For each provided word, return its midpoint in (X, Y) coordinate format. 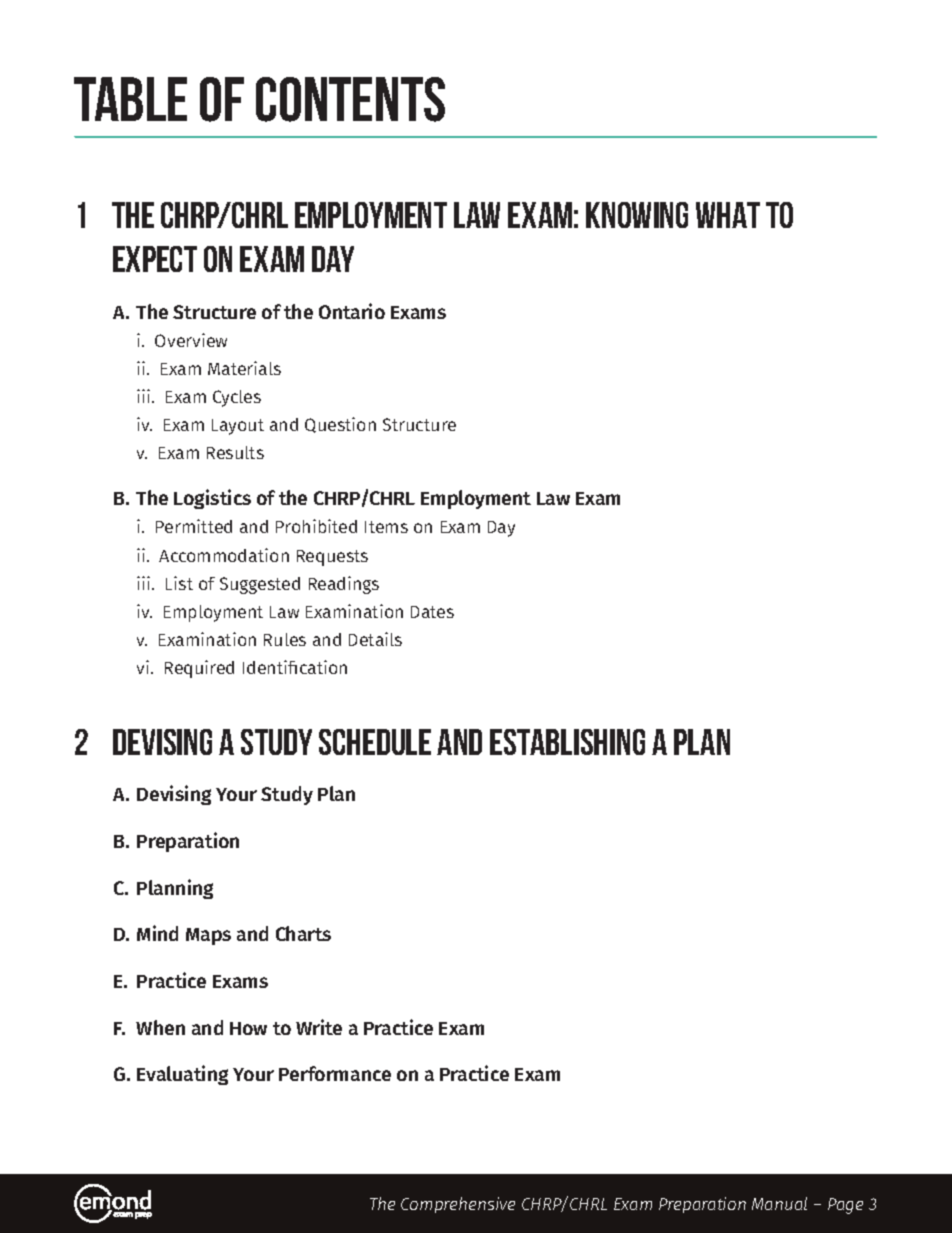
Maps (208, 936)
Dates (432, 612)
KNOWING (637, 215)
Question (340, 425)
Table (130, 99)
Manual (779, 1203)
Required (199, 669)
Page (845, 1206)
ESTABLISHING (567, 742)
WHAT (728, 215)
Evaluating (182, 1075)
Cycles (237, 398)
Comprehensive (458, 1205)
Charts (303, 933)
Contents (350, 99)
